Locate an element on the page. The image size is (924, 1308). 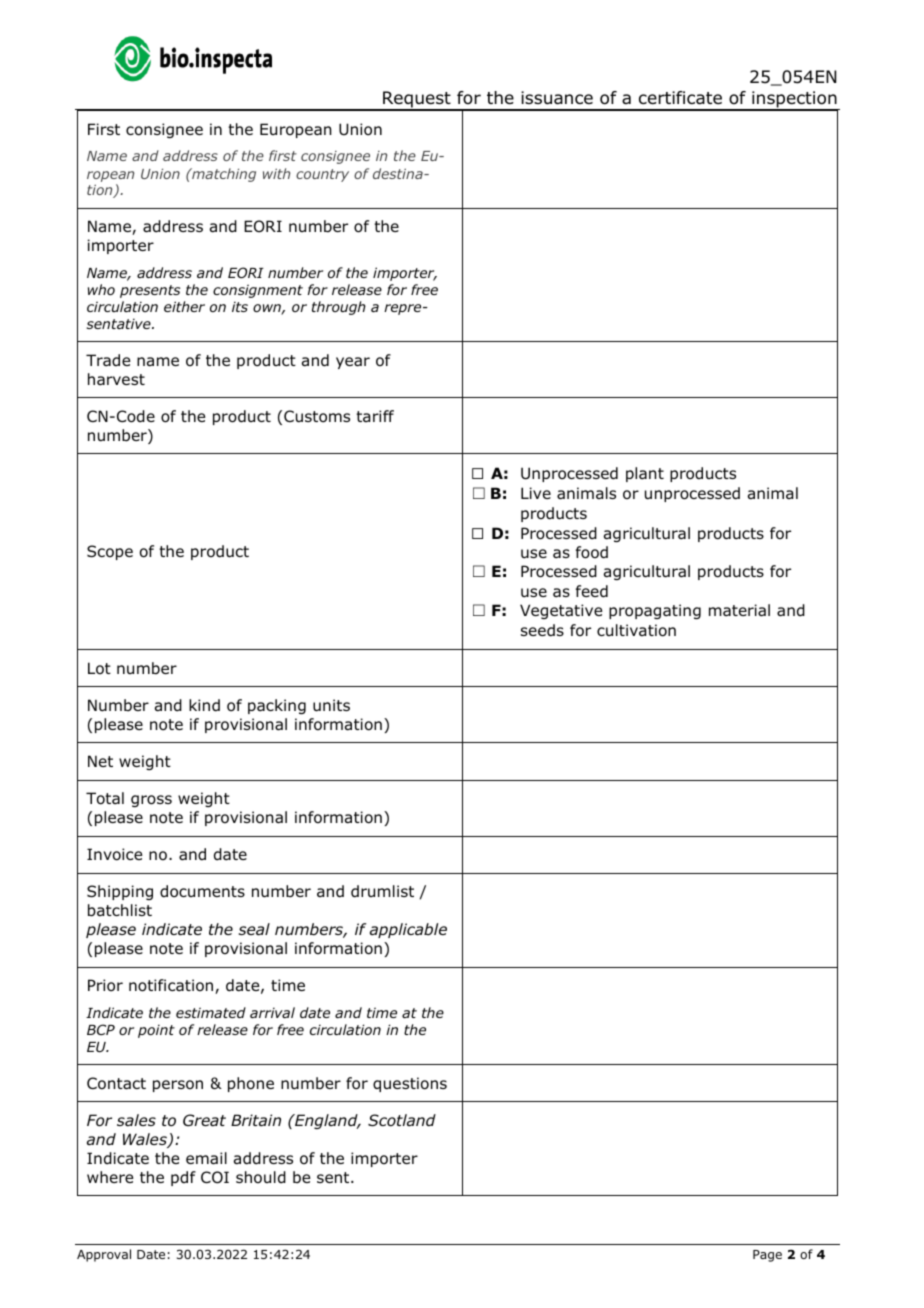
Scotland is located at coordinates (402, 1120).
